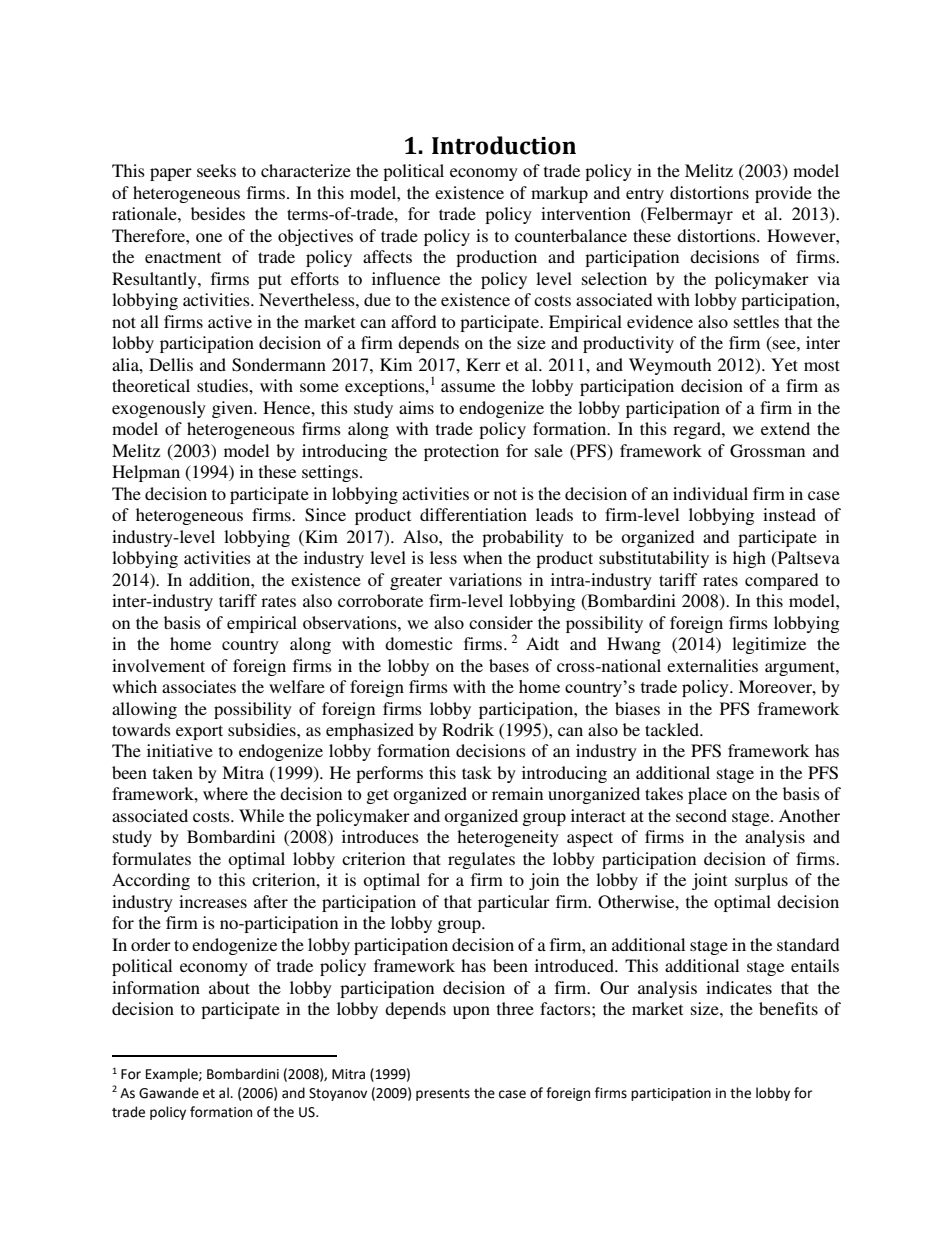 Image resolution: width=952 pixels, height=1233 pixels. Describe the element at coordinates (761, 881) in the screenshot. I see `surplus` at that location.
